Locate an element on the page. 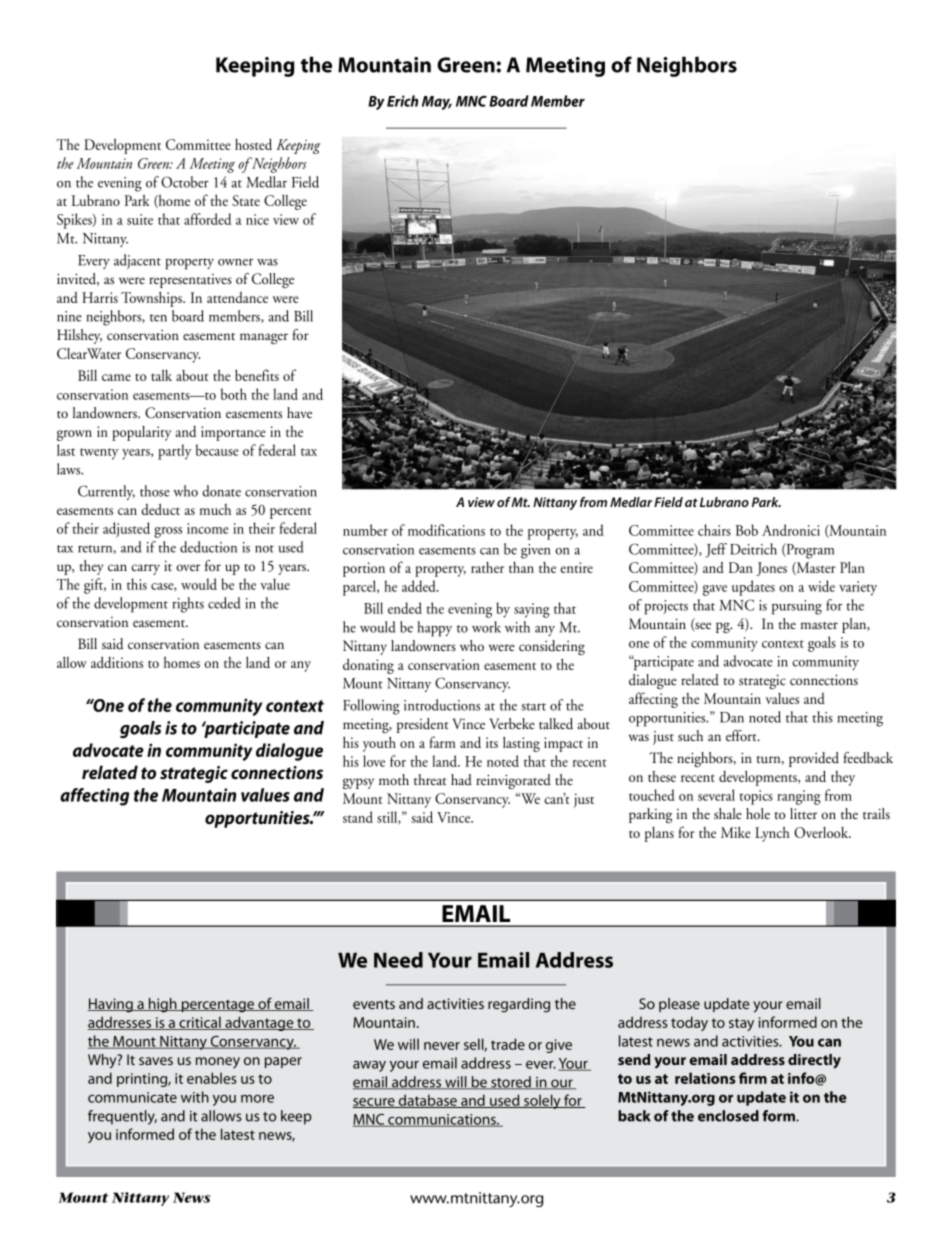 The width and height of the page is (952, 1233). October is located at coordinates (185, 182).
